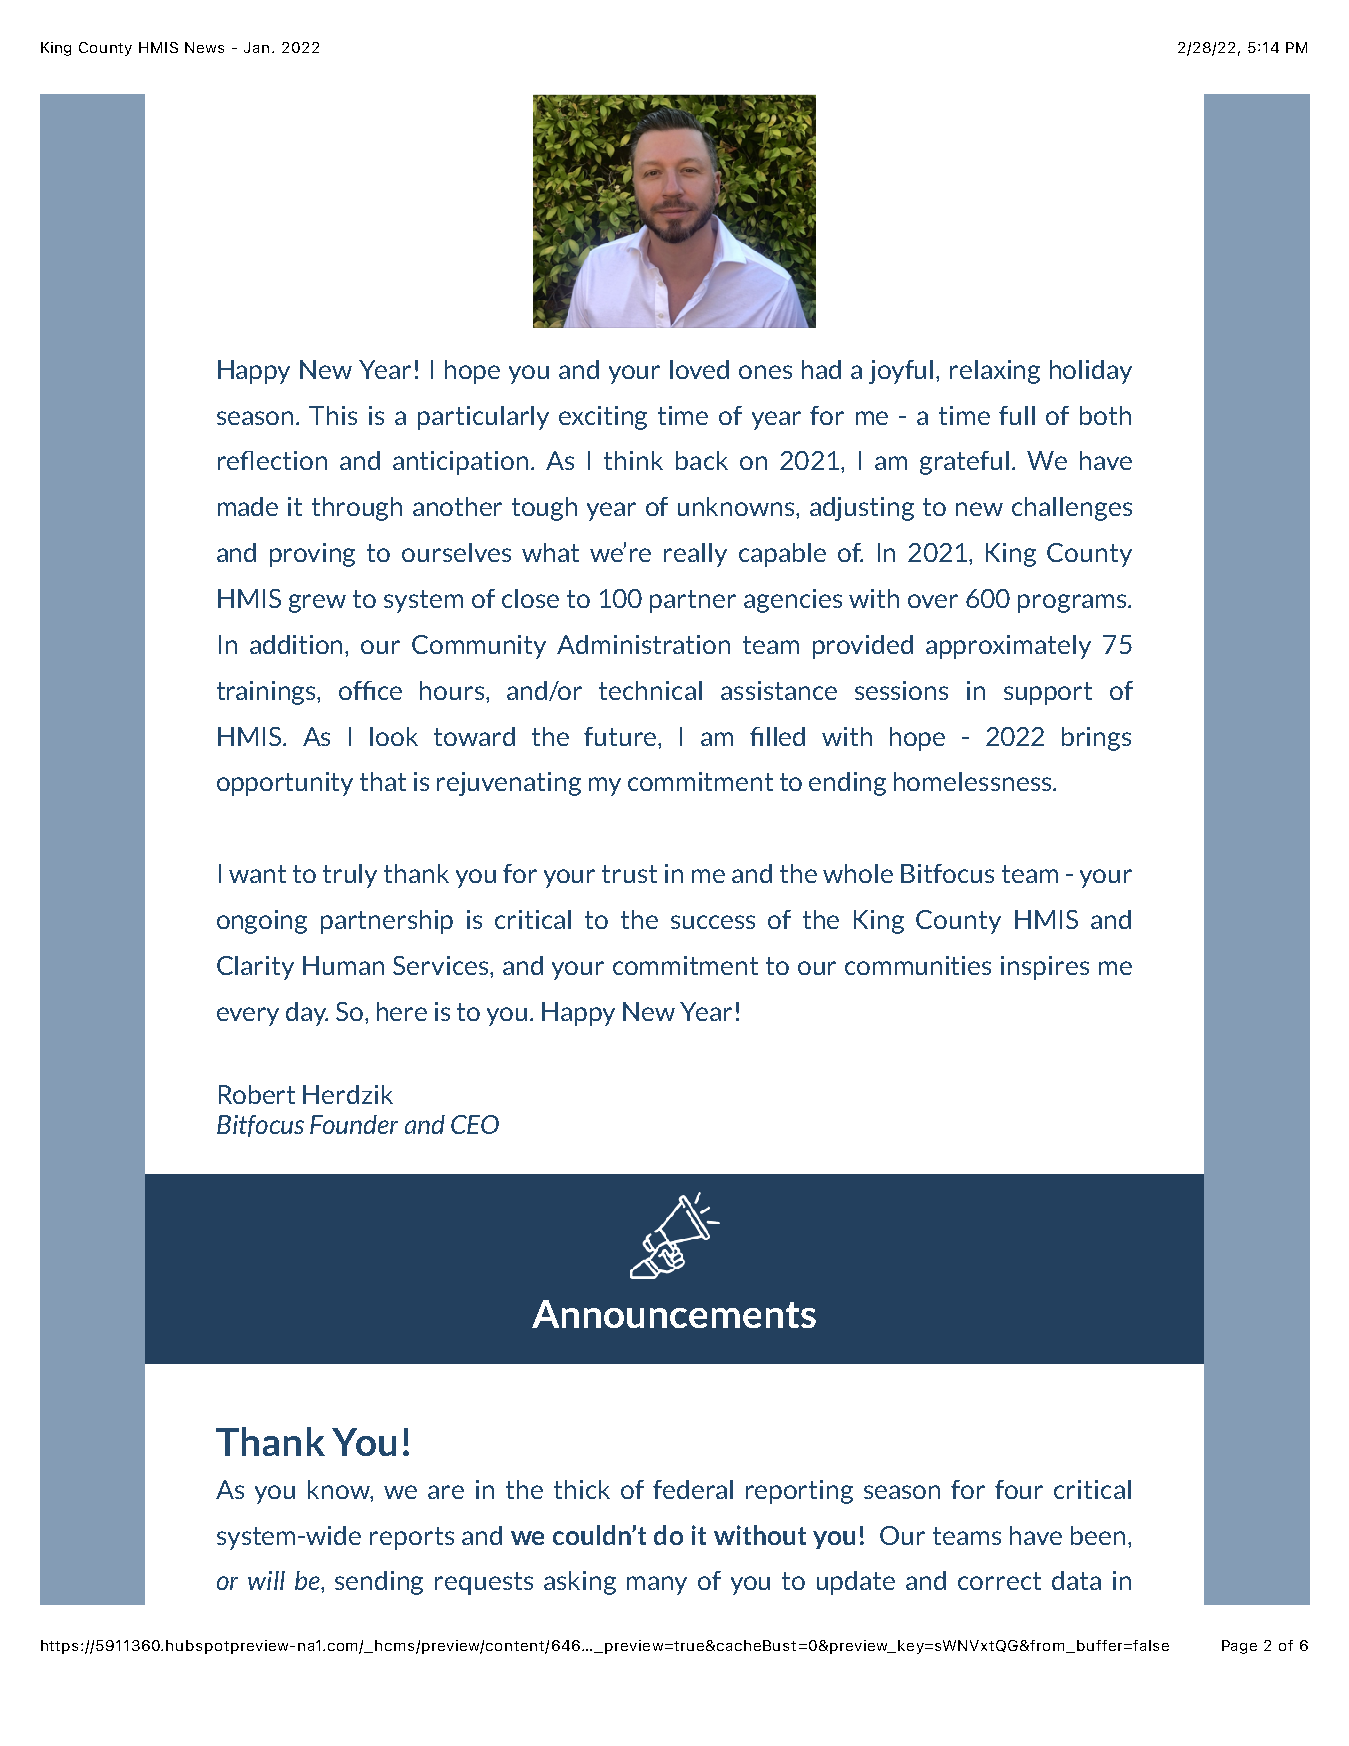 This screenshot has height=1746, width=1349. Describe the element at coordinates (1096, 739) in the screenshot. I see `brings` at that location.
